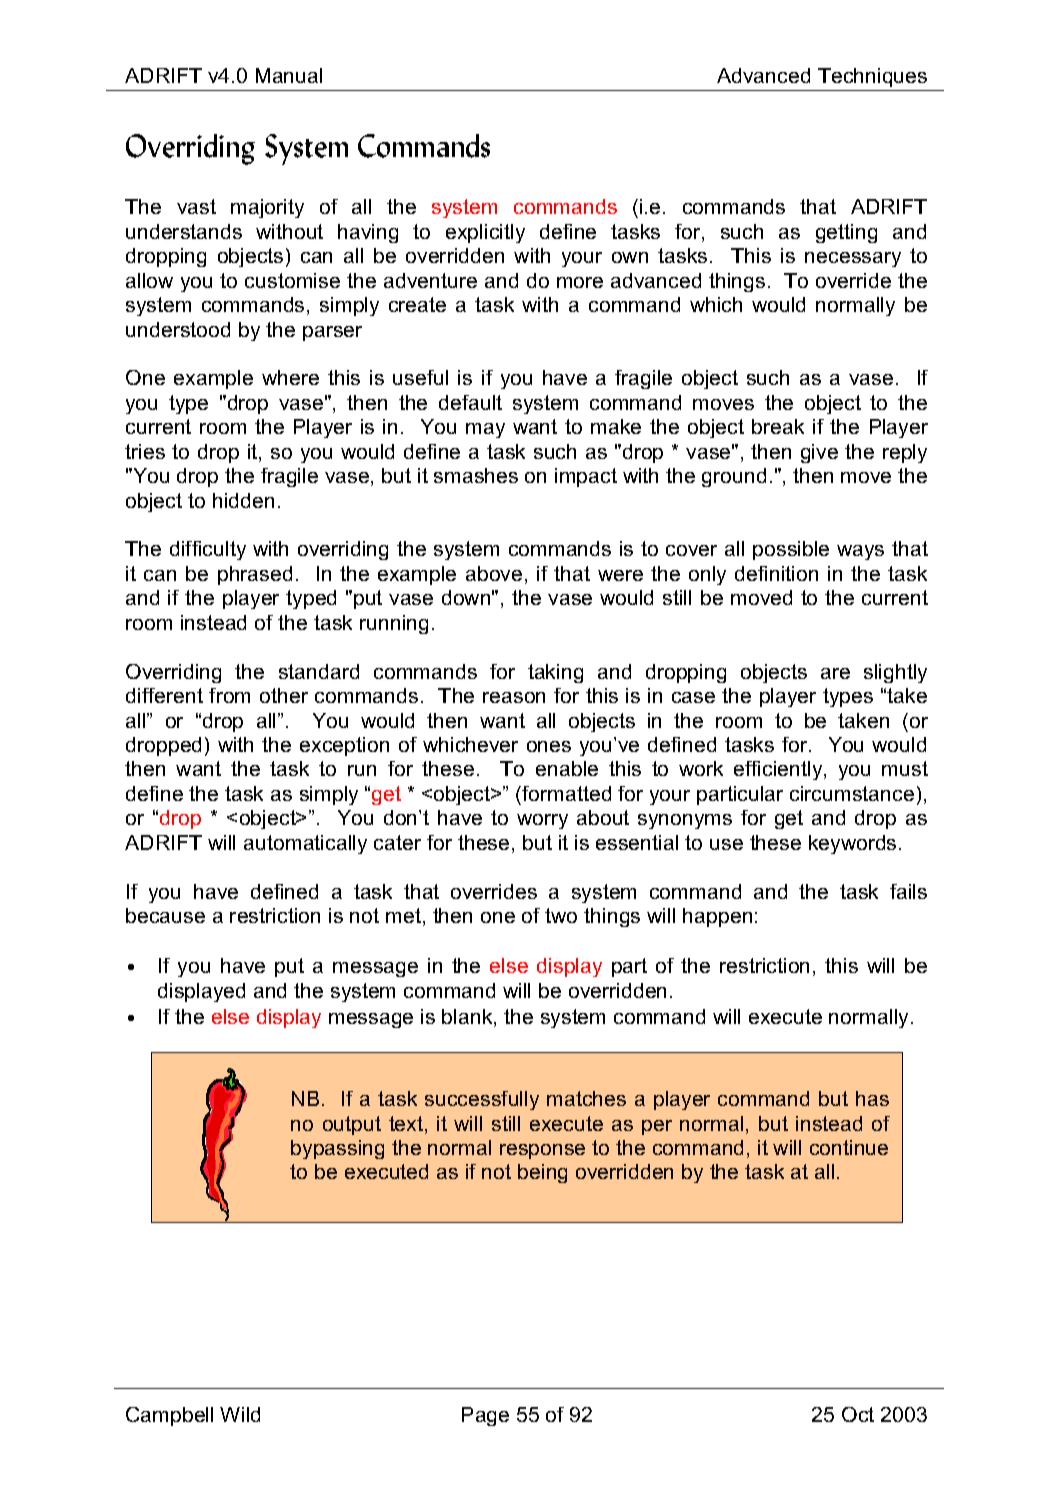 This screenshot has height=1491, width=1053. Describe the element at coordinates (289, 75) in the screenshot. I see `Manual` at that location.
